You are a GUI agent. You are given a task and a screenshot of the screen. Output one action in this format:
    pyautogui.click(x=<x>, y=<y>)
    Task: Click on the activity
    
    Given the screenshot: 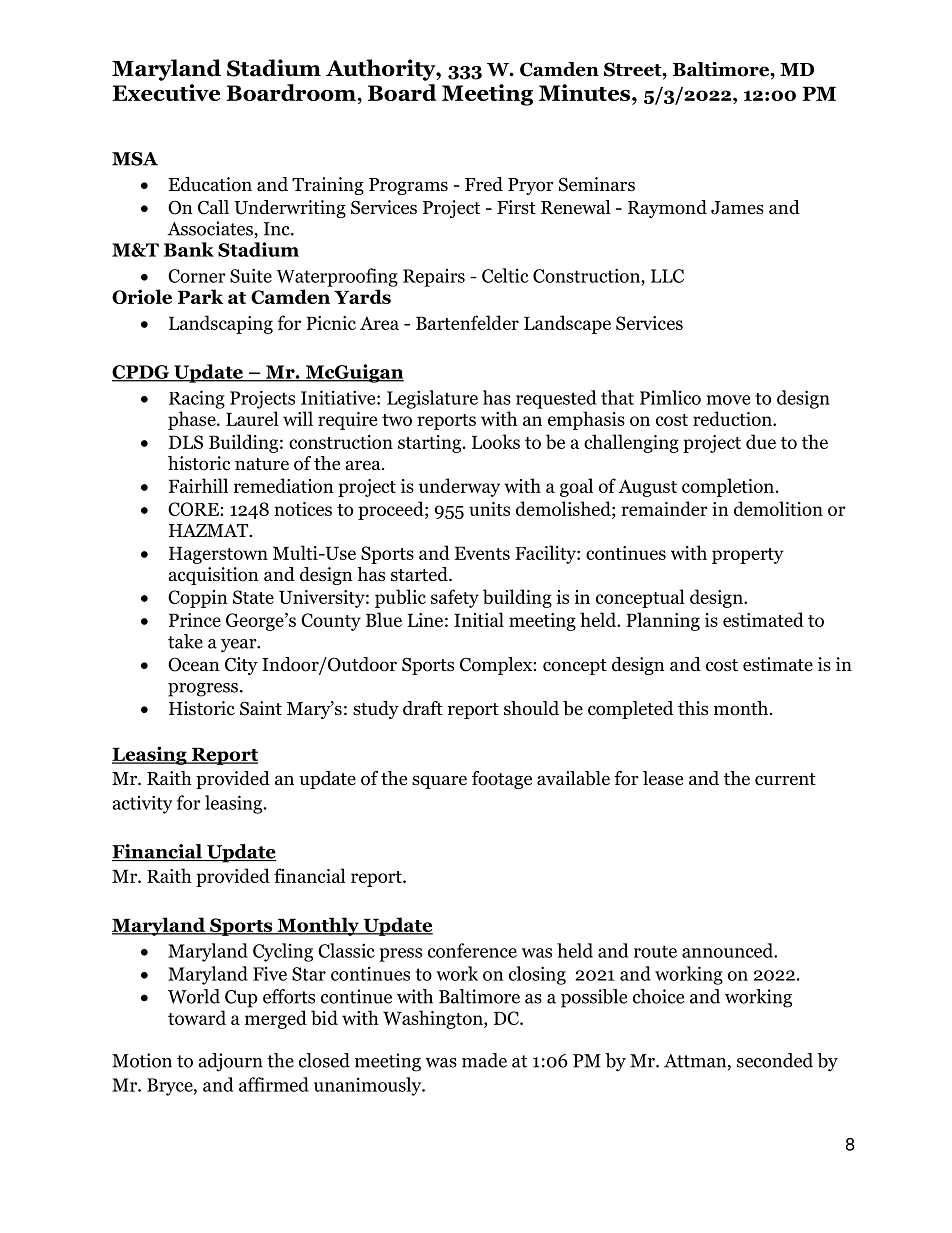 What is the action you would take?
    pyautogui.click(x=142, y=805)
